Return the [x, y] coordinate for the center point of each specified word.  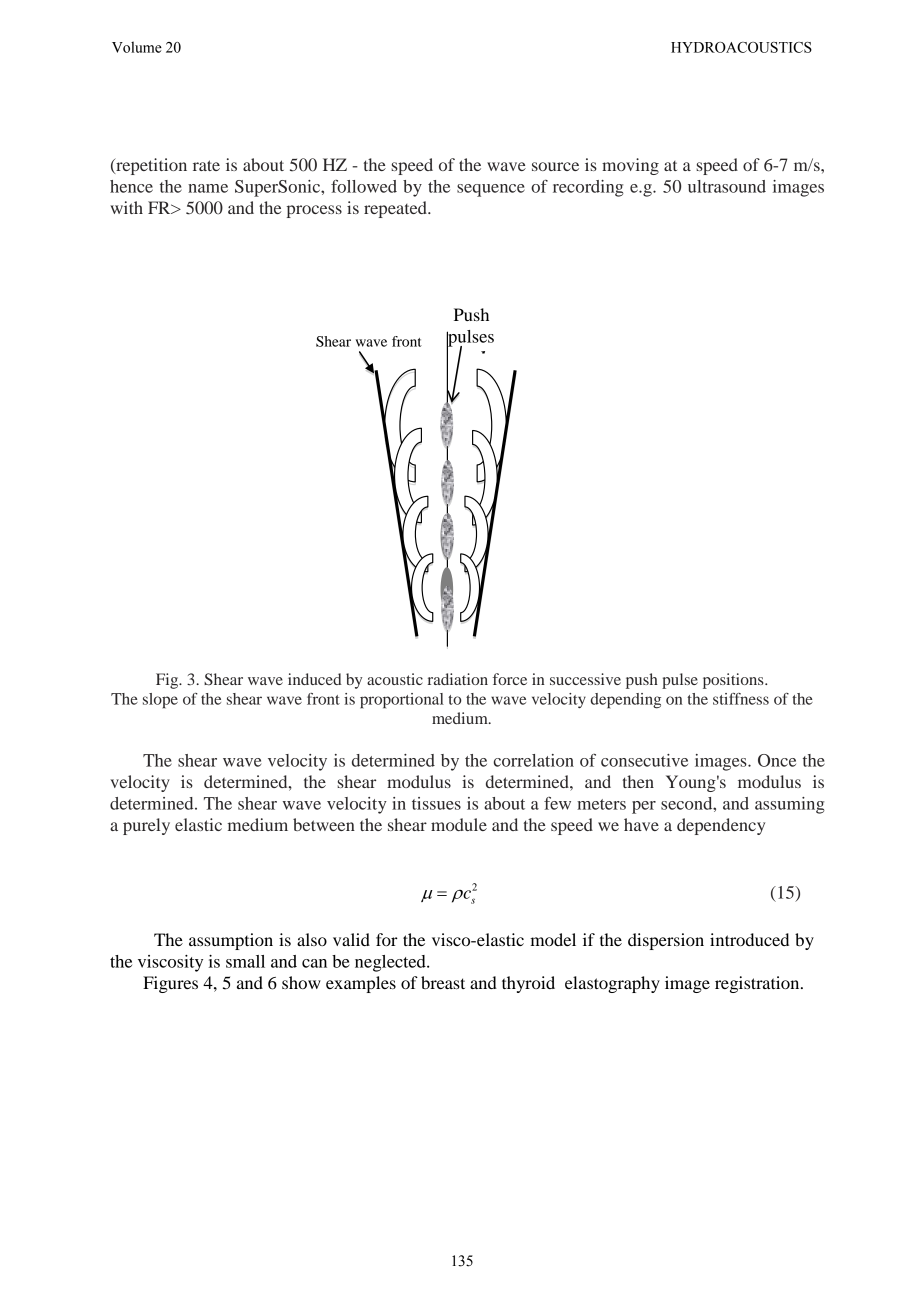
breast [443, 982]
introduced [749, 939]
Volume [137, 47]
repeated [396, 209]
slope [160, 701]
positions [734, 681]
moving [630, 166]
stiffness [741, 699]
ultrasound [727, 186]
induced [315, 679]
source [555, 166]
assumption [231, 941]
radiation [458, 679]
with [126, 207]
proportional [402, 701]
